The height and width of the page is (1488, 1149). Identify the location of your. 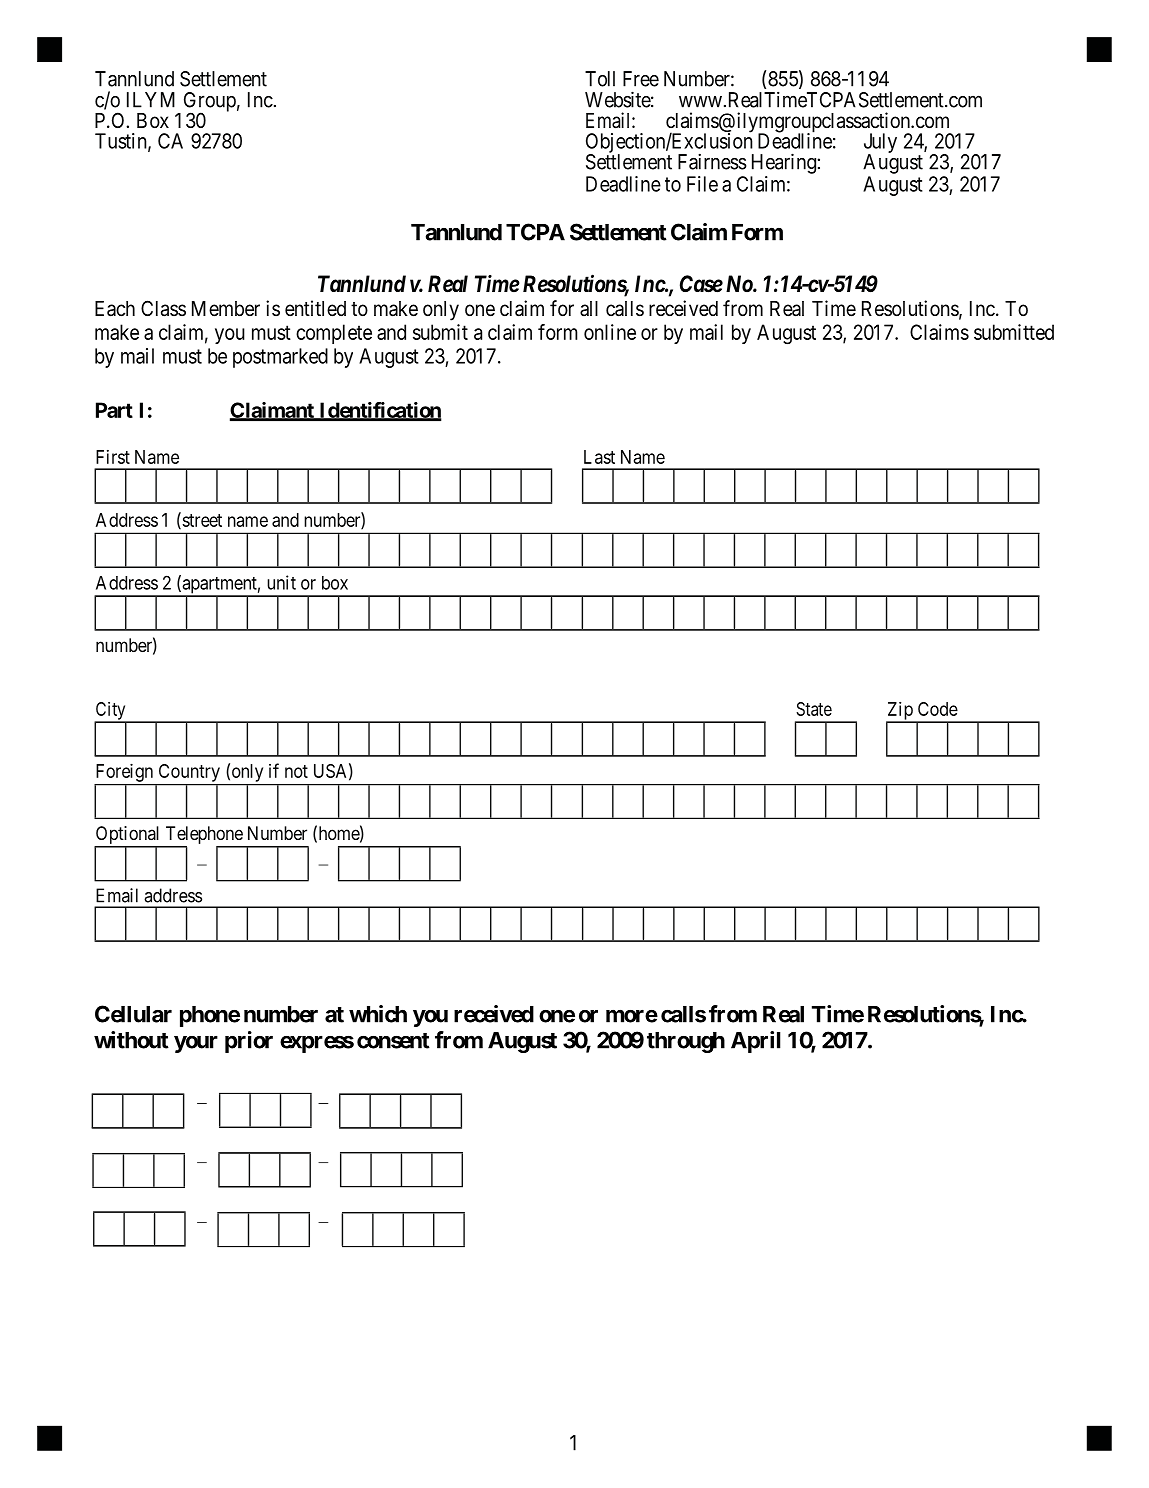
(196, 1044).
